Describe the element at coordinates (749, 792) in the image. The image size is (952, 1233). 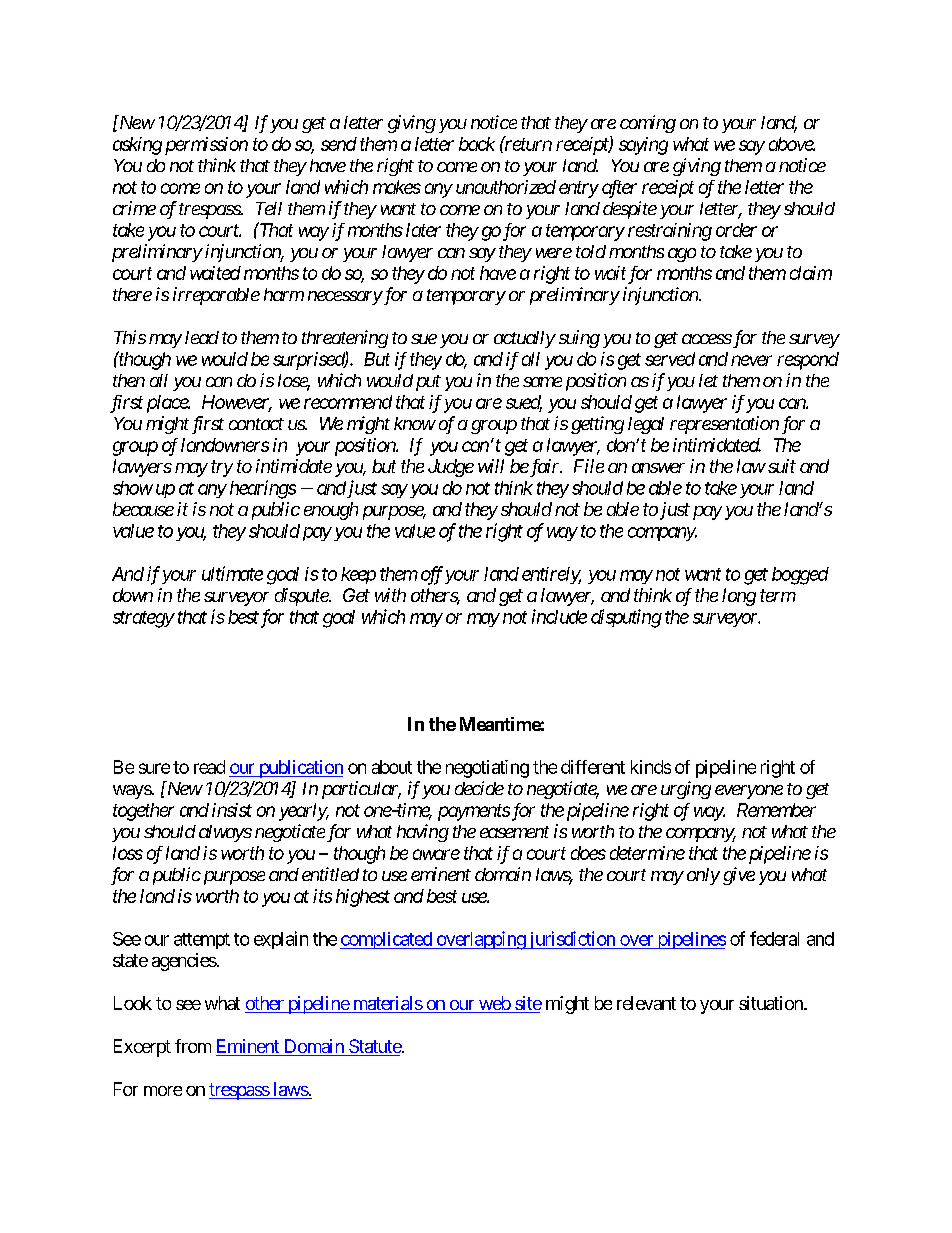
I see `everyone` at that location.
